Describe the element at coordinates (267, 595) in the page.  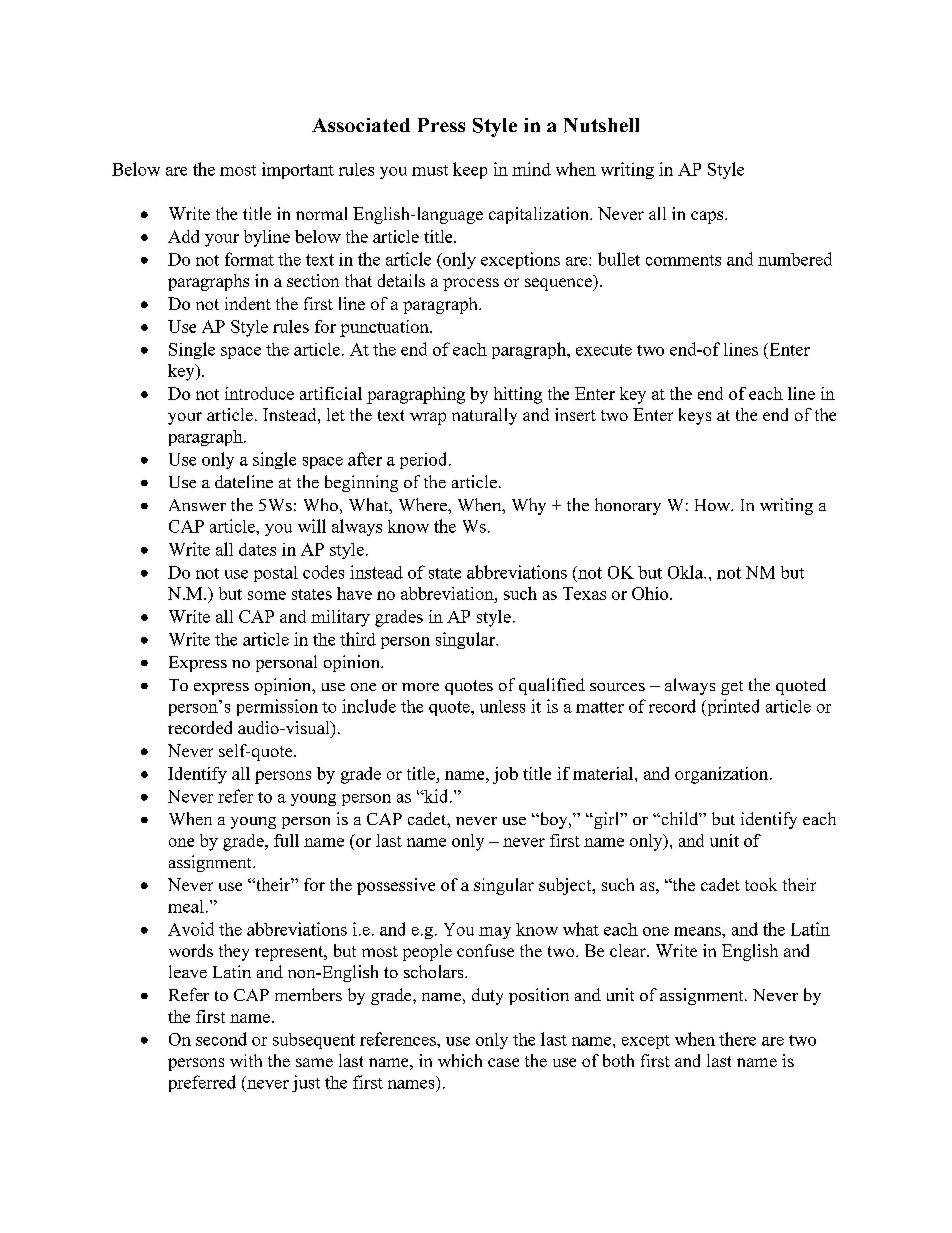
I see `some` at that location.
